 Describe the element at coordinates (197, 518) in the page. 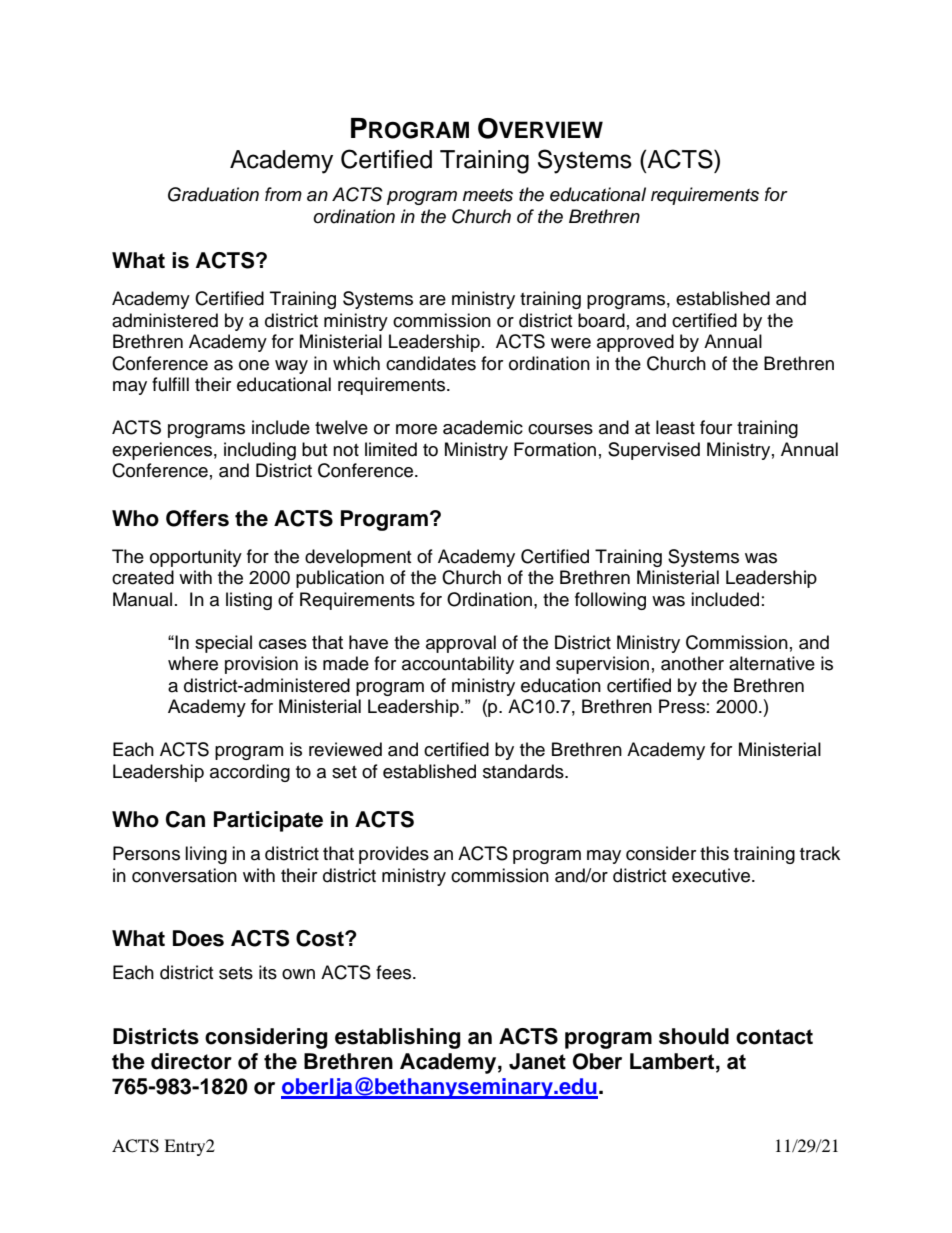

I see `Offers` at that location.
